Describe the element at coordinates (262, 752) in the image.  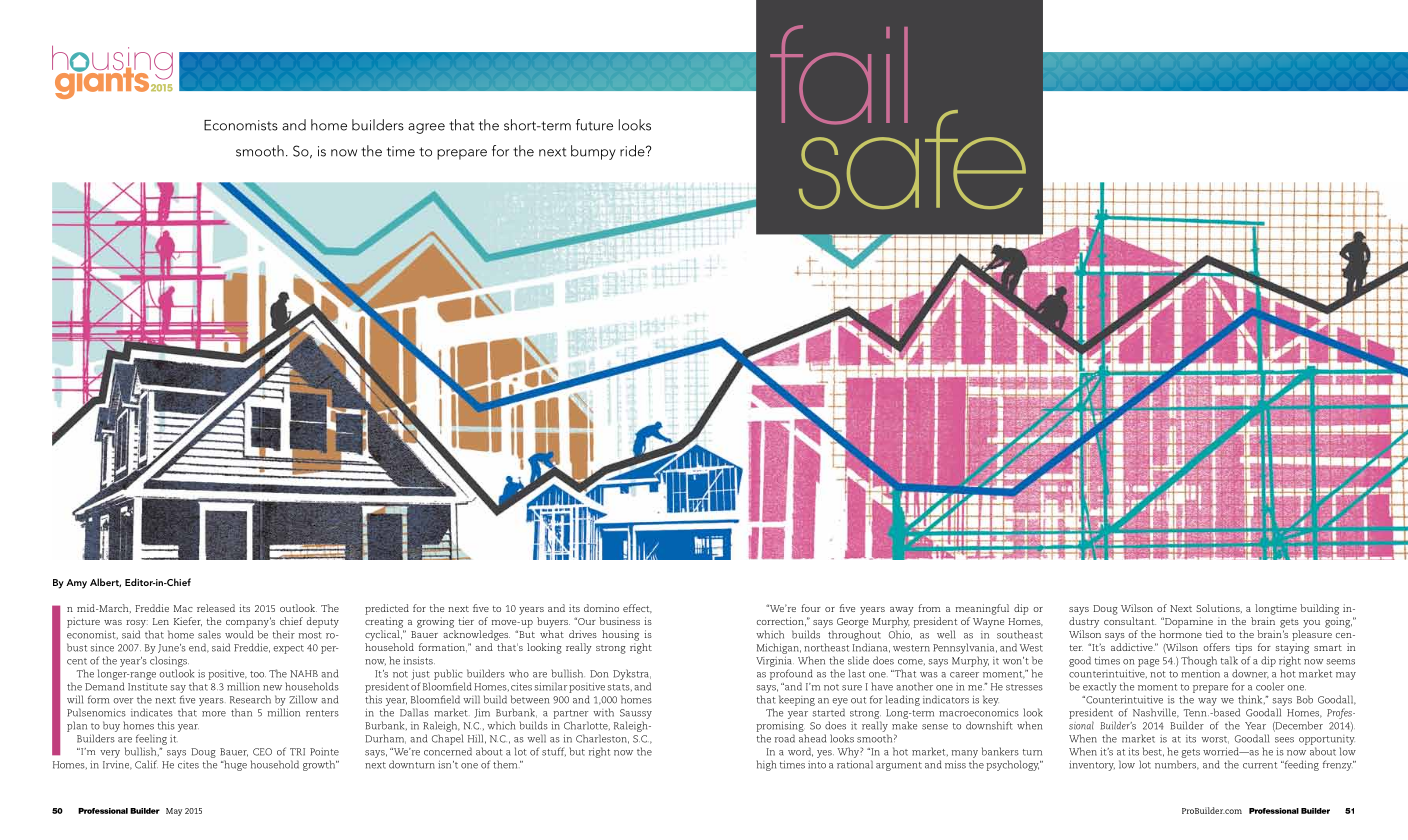
I see `CEO` at that location.
